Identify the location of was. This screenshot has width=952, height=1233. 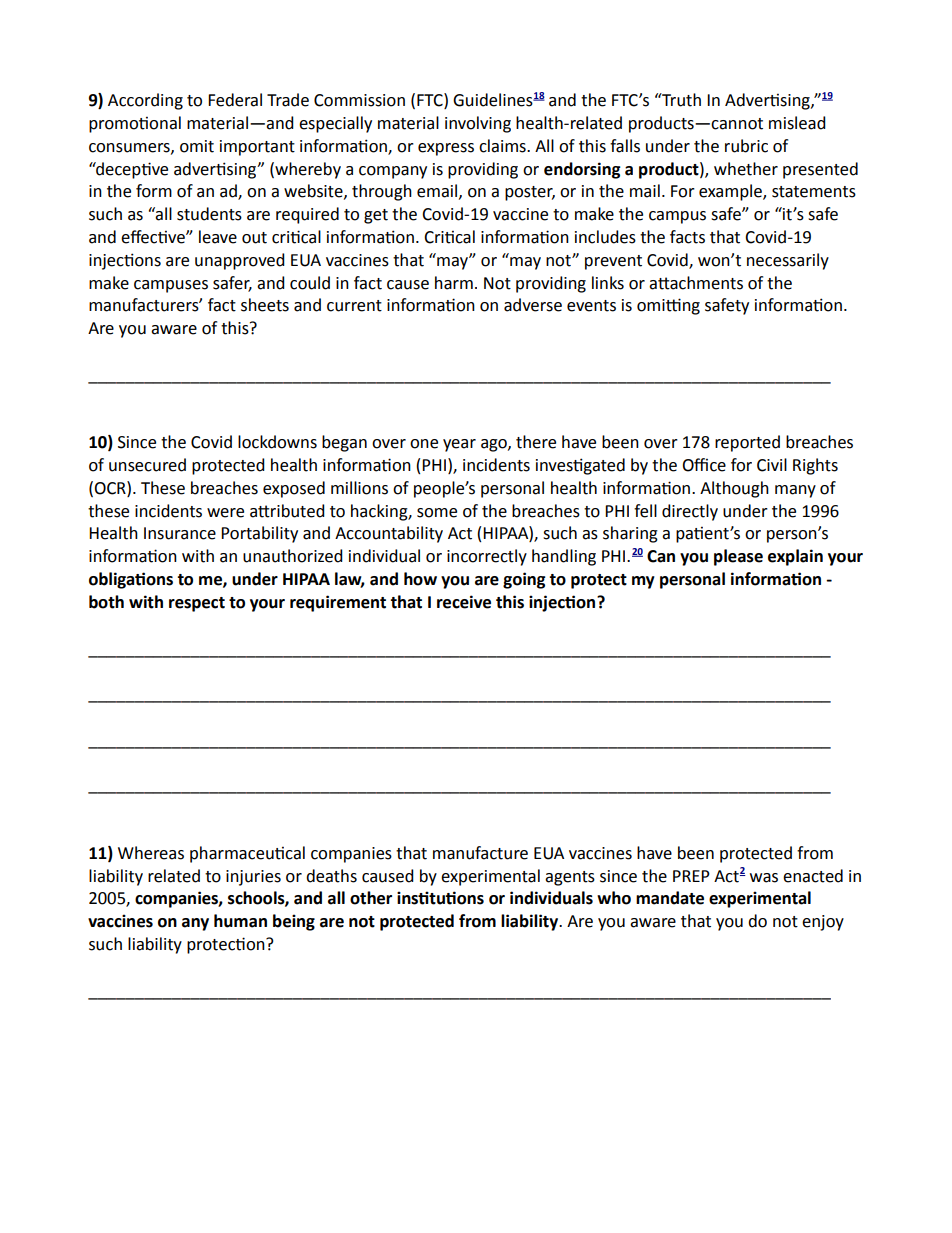
(764, 878).
